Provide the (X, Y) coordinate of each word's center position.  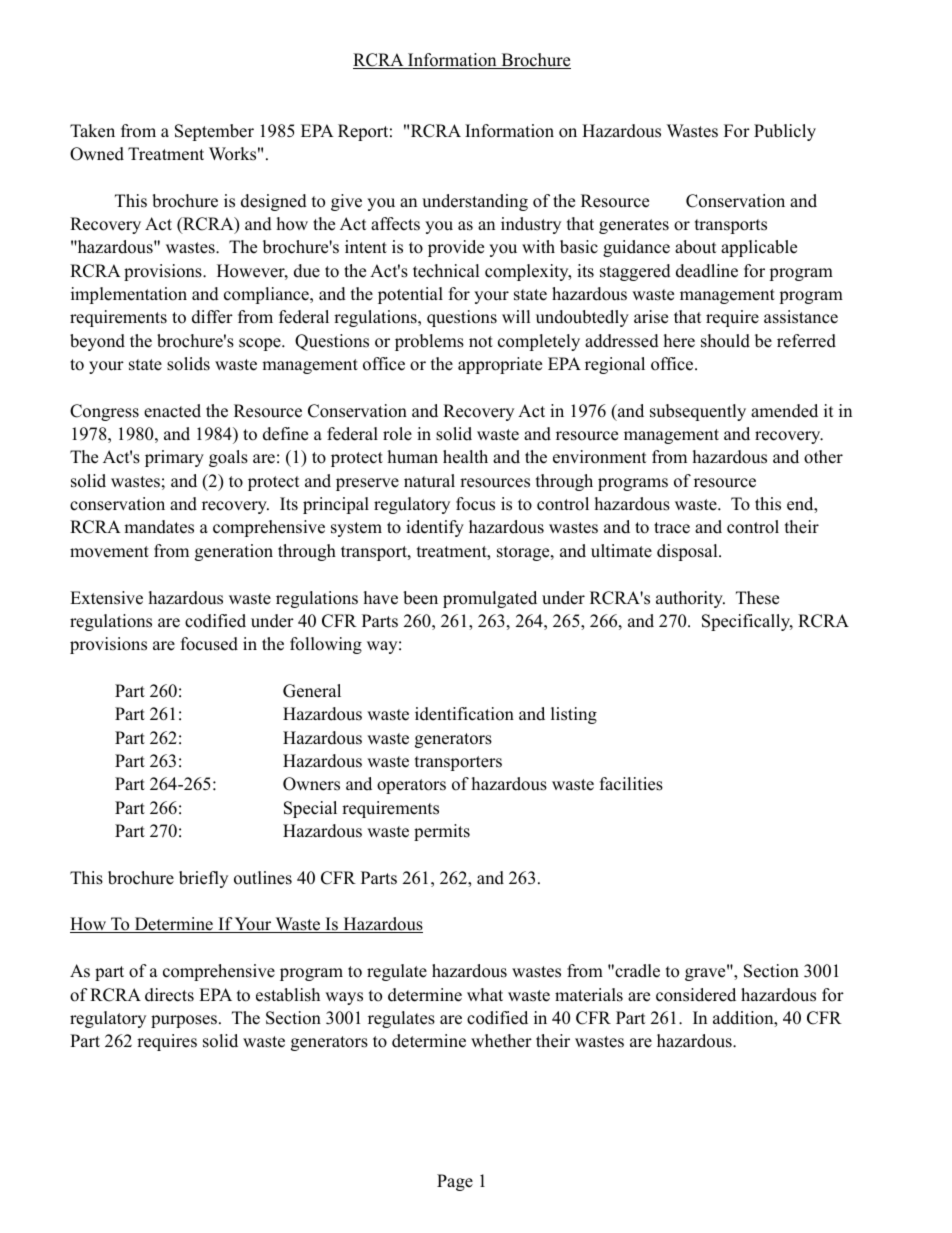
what (485, 994)
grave (706, 974)
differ (212, 317)
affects (395, 224)
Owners (311, 784)
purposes (185, 1021)
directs (169, 995)
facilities (631, 784)
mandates (159, 527)
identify (435, 528)
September (214, 132)
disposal (688, 552)
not (481, 342)
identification (464, 714)
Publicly (785, 132)
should (725, 341)
